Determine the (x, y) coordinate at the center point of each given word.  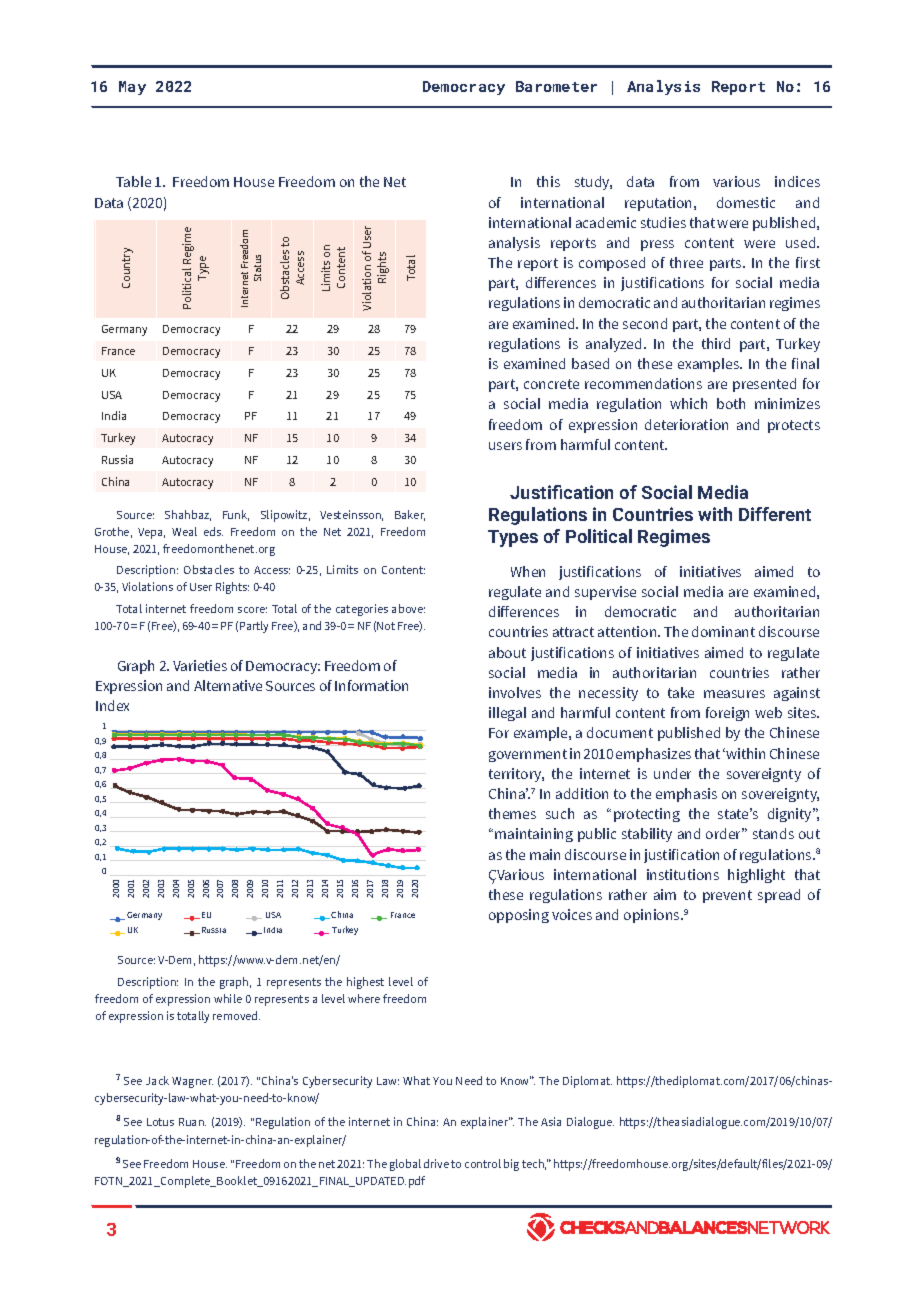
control (483, 1163)
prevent (727, 896)
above (408, 608)
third (716, 343)
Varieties (200, 665)
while (228, 998)
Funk (236, 515)
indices (797, 181)
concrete (551, 384)
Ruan (192, 1122)
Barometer (556, 86)
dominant (723, 631)
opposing (519, 916)
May (132, 88)
